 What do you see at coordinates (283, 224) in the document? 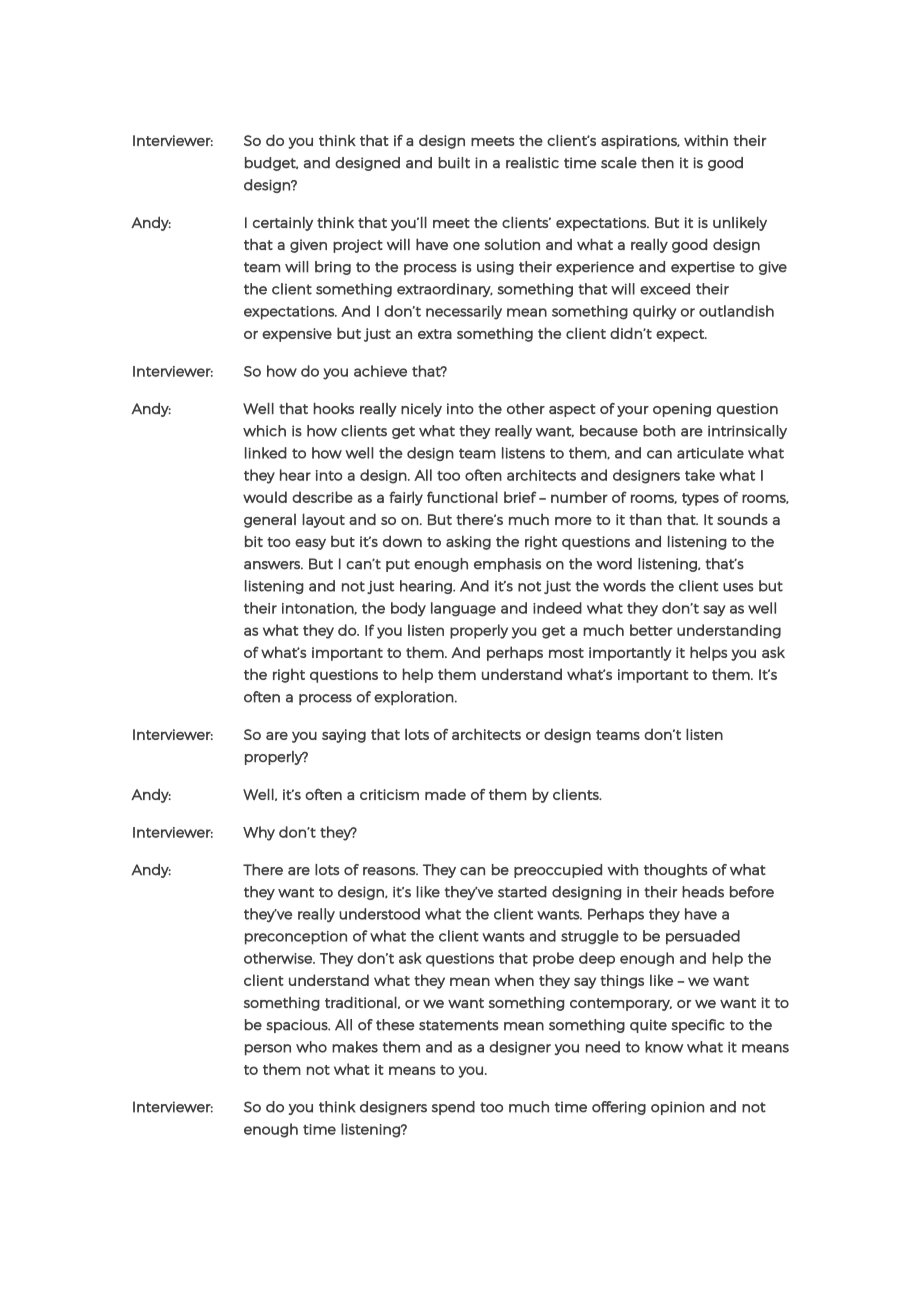
I see `certainly` at bounding box center [283, 224].
